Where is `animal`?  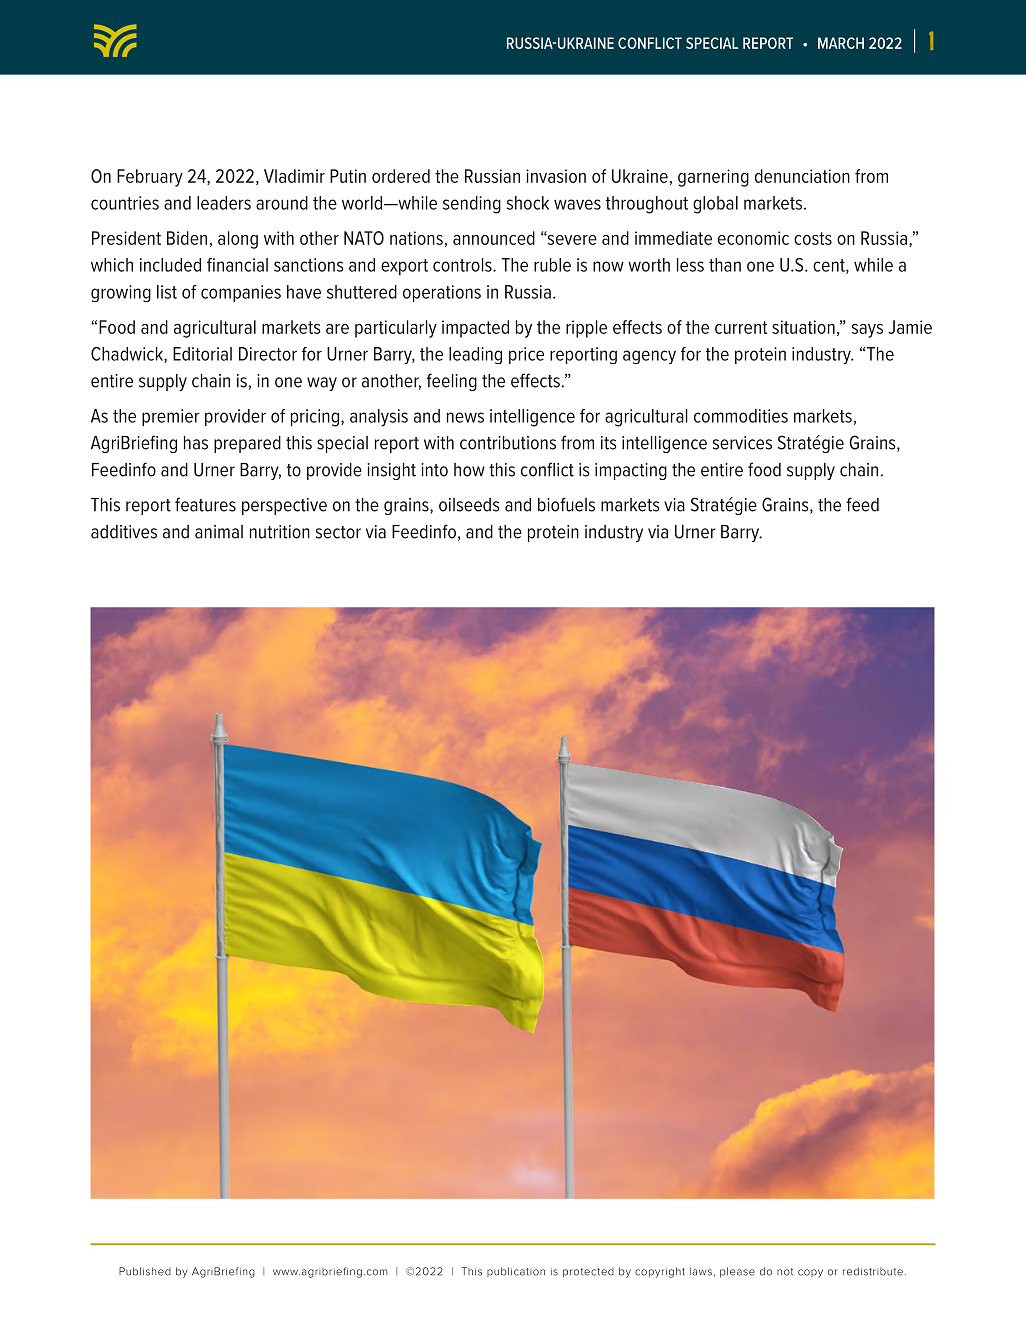
animal is located at coordinates (219, 532).
